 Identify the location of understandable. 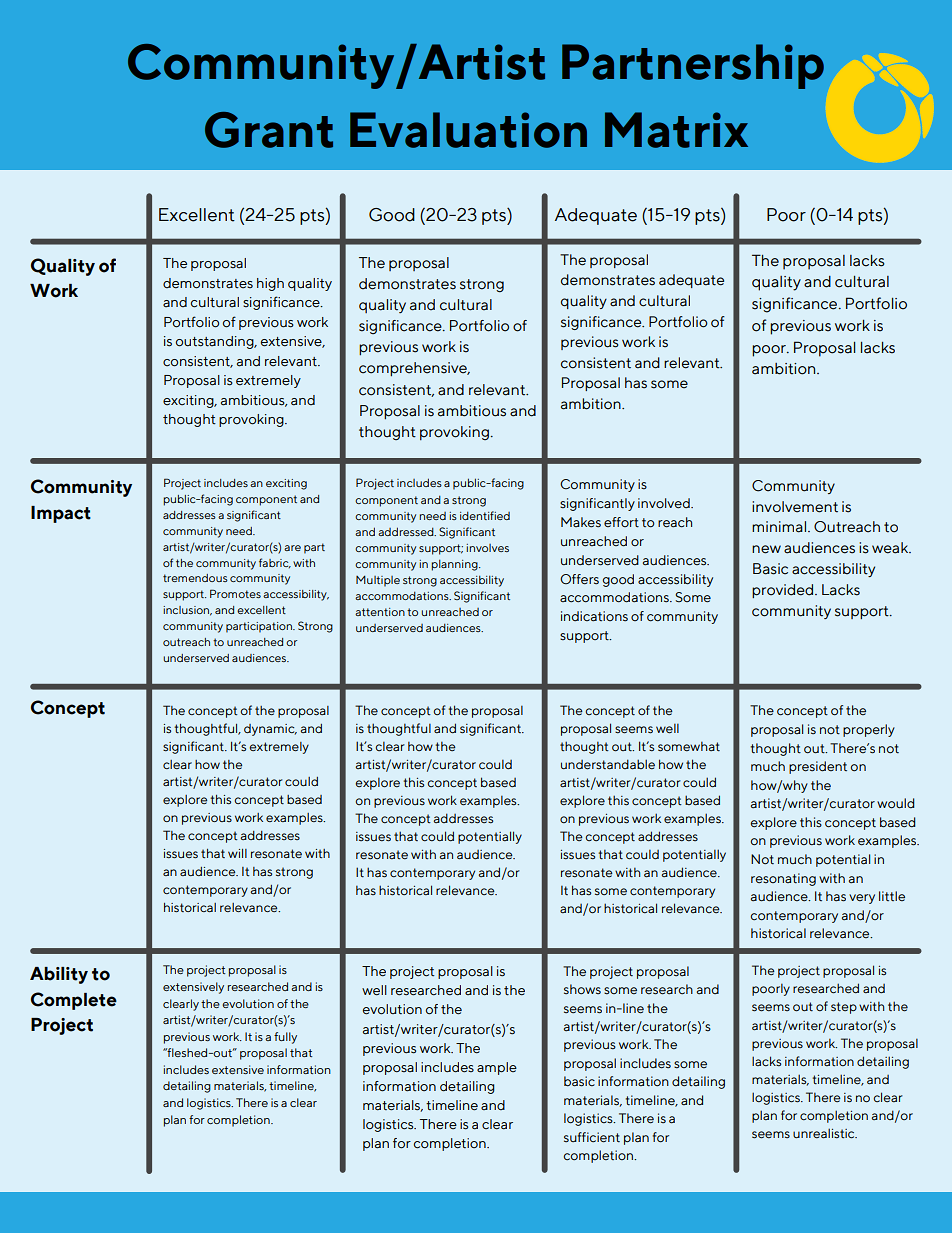
(608, 764).
